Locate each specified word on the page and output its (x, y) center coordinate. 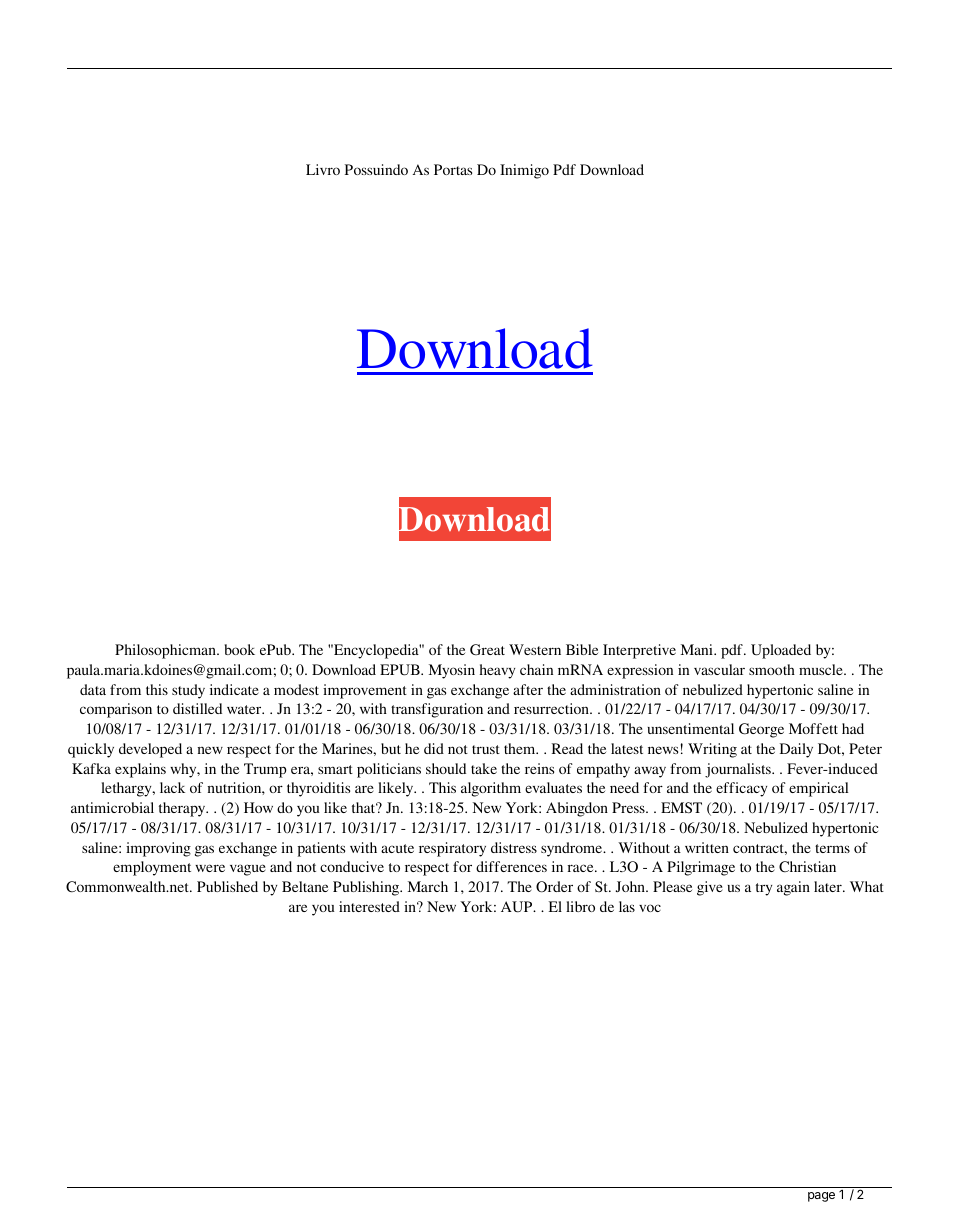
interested (369, 906)
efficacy (741, 789)
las (627, 906)
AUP (518, 907)
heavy (497, 671)
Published (227, 886)
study (188, 691)
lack (172, 787)
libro (580, 906)
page (821, 1197)
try (764, 889)
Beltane (305, 886)
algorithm (491, 789)
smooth (772, 669)
